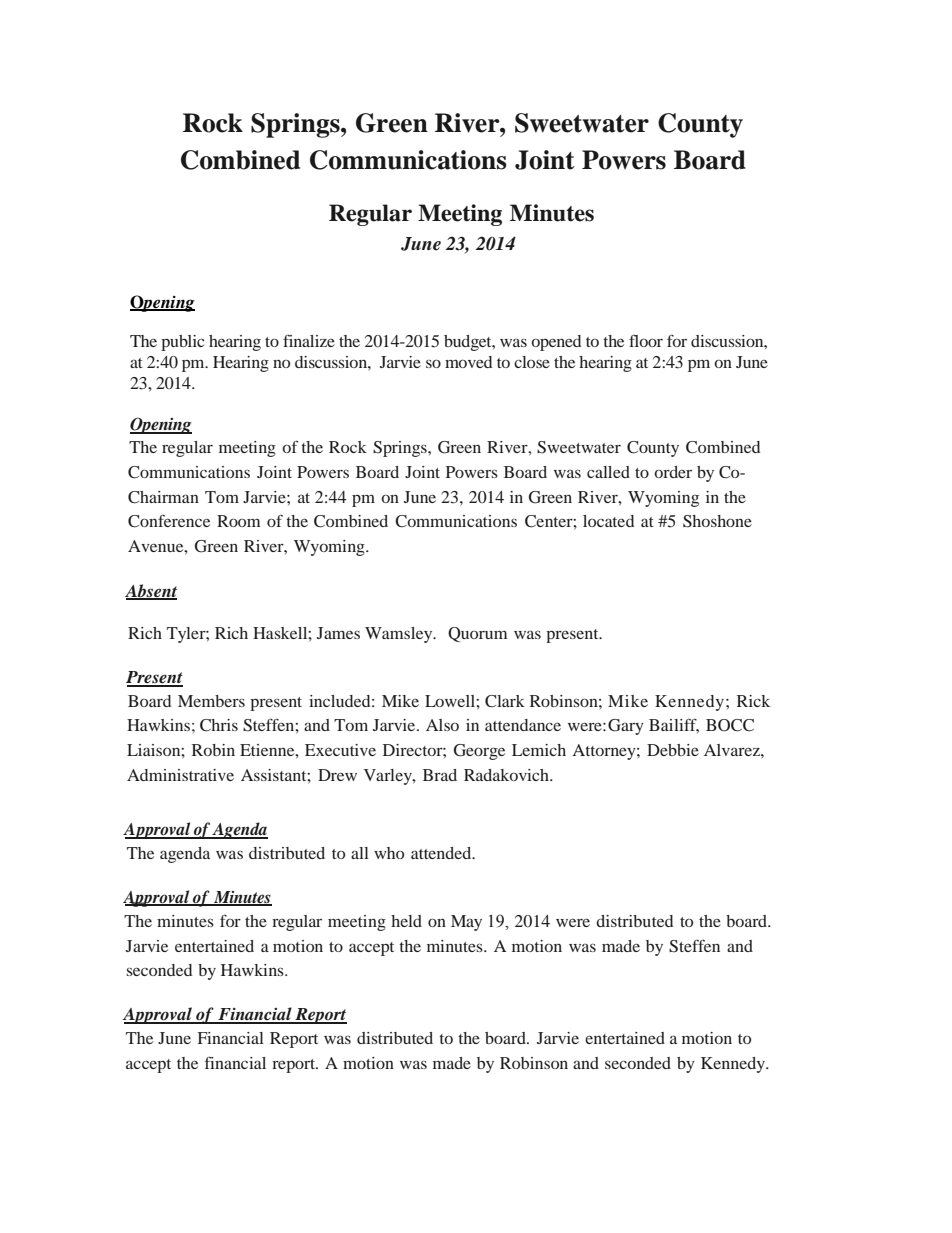 The height and width of the document is (1233, 952). Describe the element at coordinates (717, 521) in the document. I see `Shoshone` at that location.
